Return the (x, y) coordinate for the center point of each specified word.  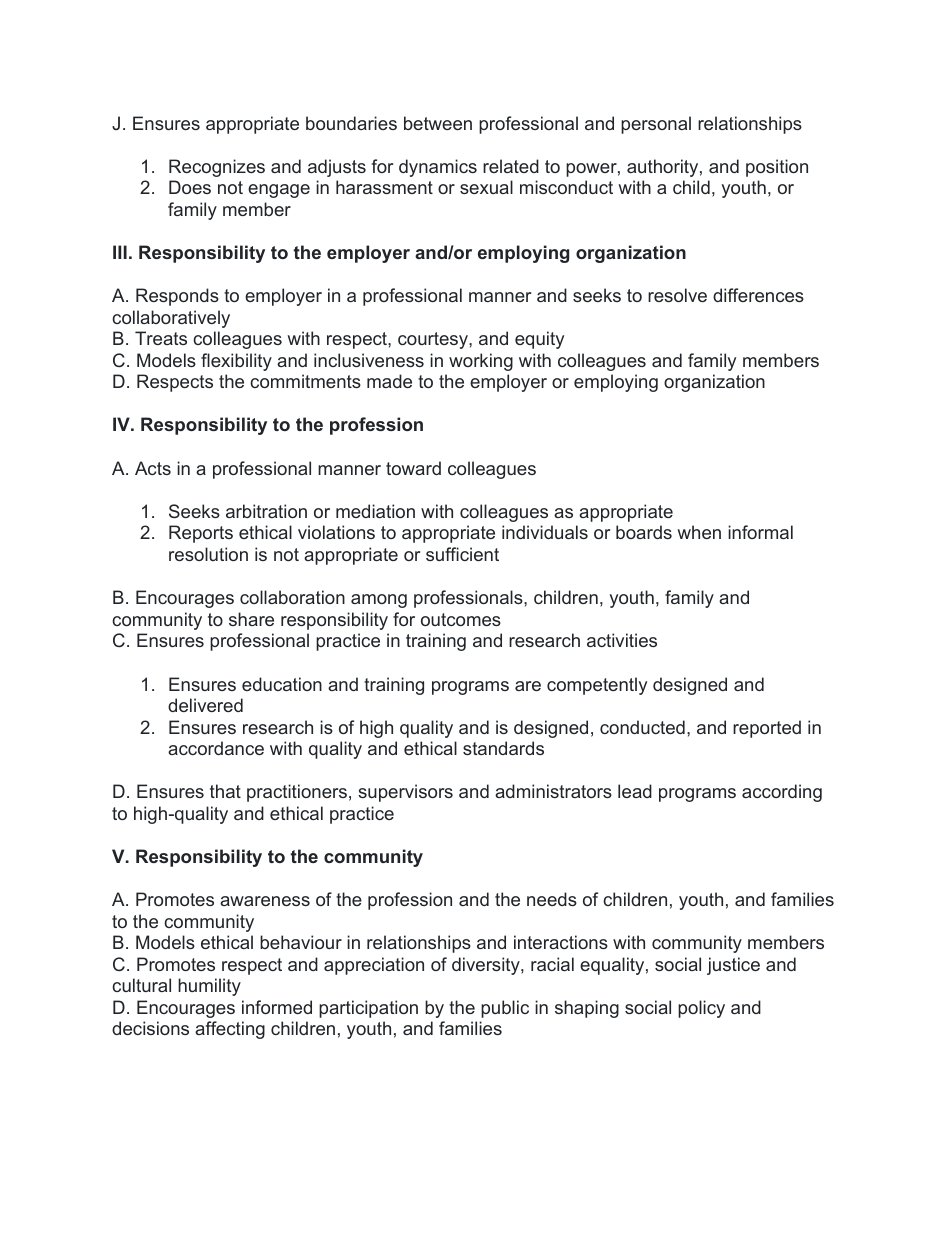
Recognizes (217, 168)
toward (413, 468)
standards (503, 748)
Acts (153, 468)
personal (656, 125)
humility (209, 987)
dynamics (438, 168)
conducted (642, 727)
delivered (205, 705)
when (699, 532)
